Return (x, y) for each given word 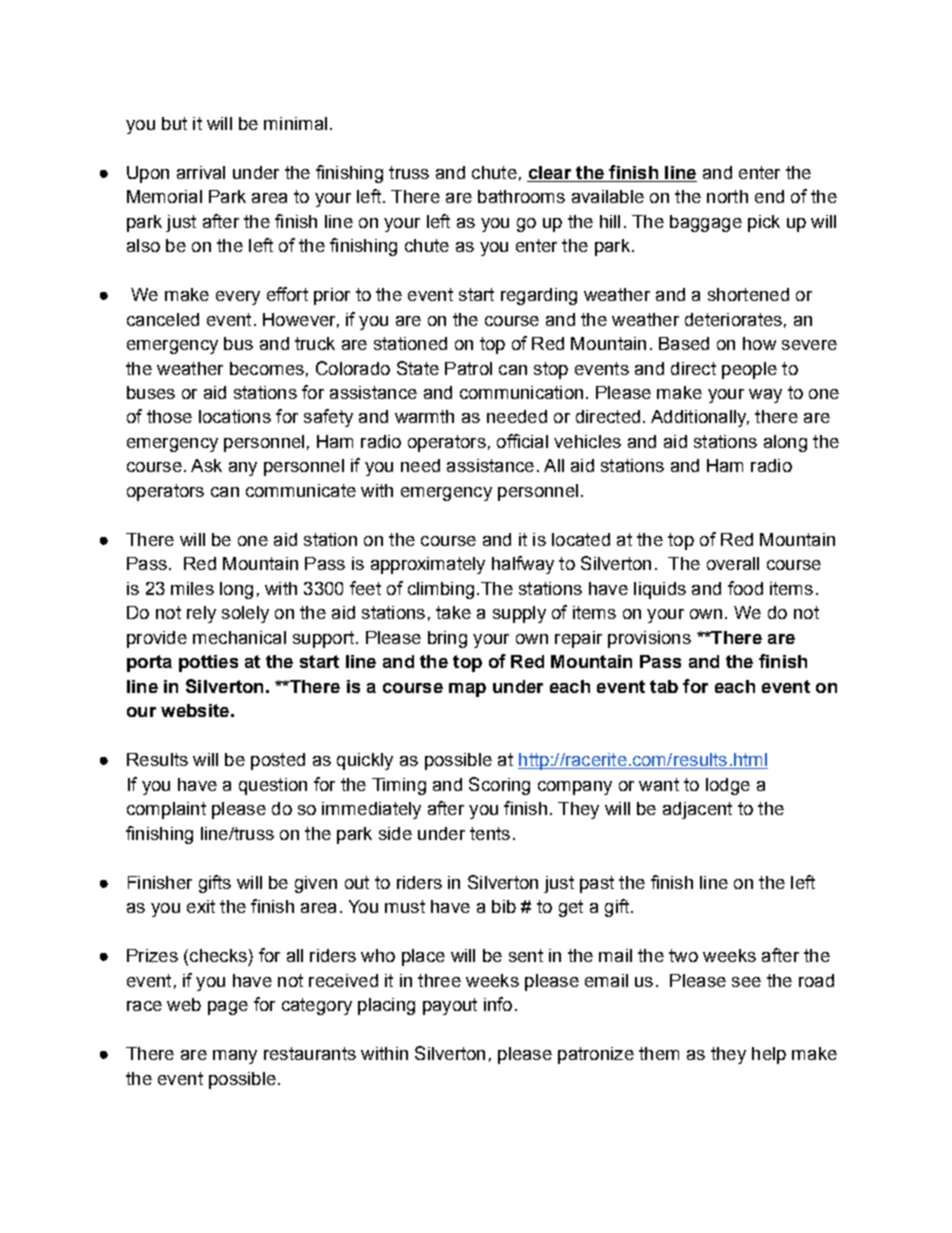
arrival (201, 172)
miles (192, 588)
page (228, 1008)
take (453, 612)
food (745, 588)
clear (550, 172)
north (727, 196)
